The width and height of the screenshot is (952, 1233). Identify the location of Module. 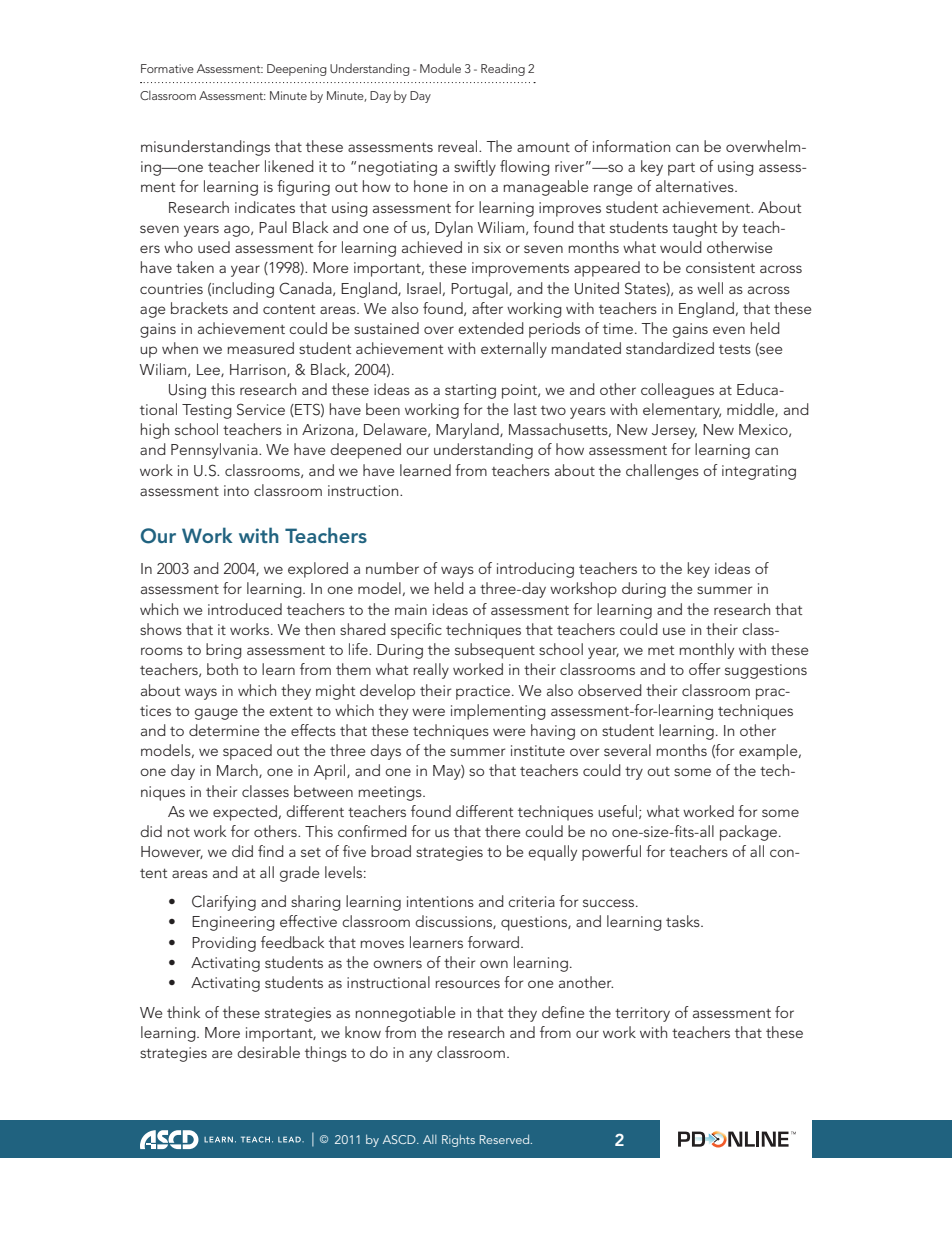
(440, 68).
